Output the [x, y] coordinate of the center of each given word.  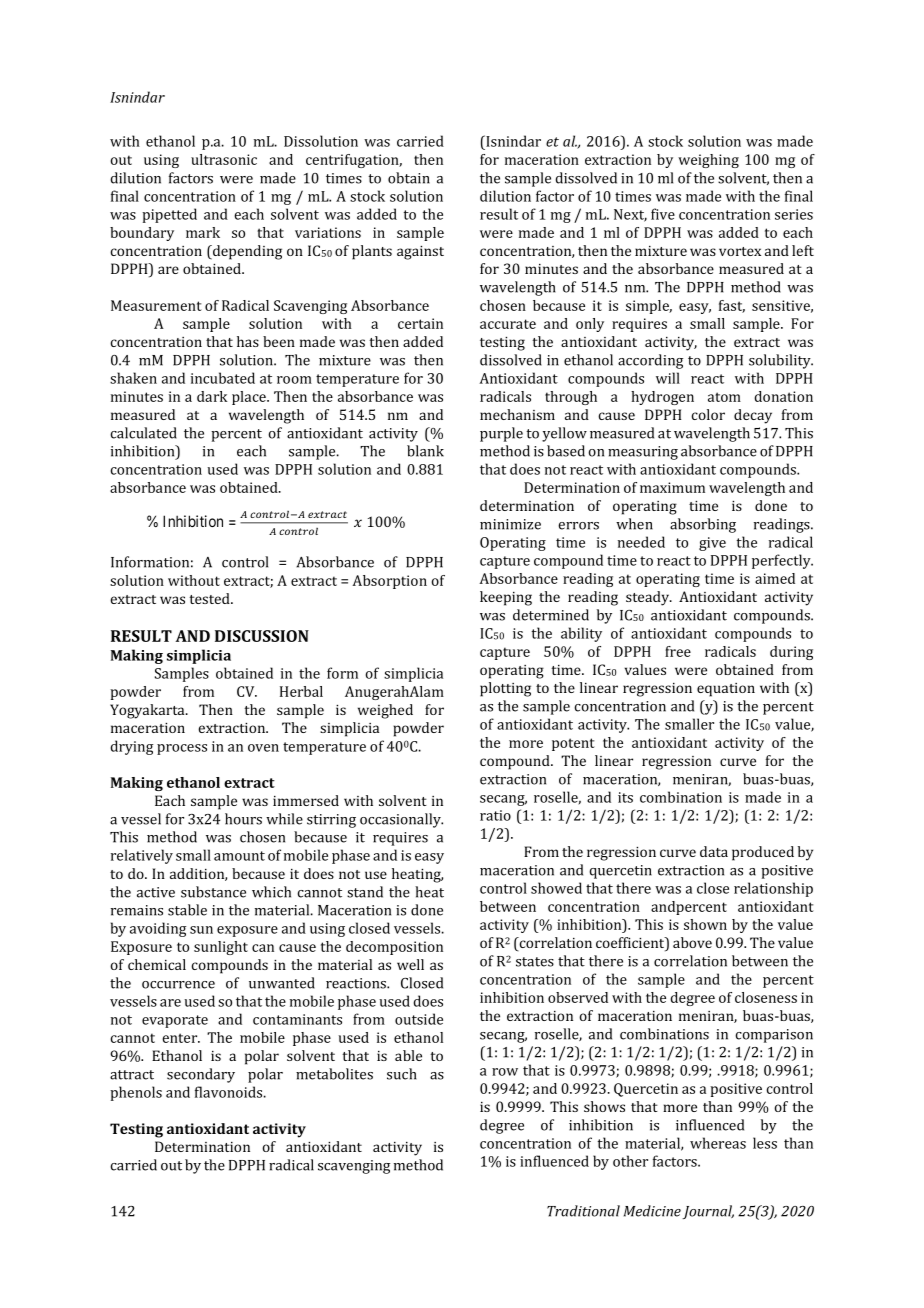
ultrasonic [224, 159]
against [420, 253]
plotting [505, 689]
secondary [201, 1075]
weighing [708, 161]
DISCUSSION [262, 636]
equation [726, 690]
